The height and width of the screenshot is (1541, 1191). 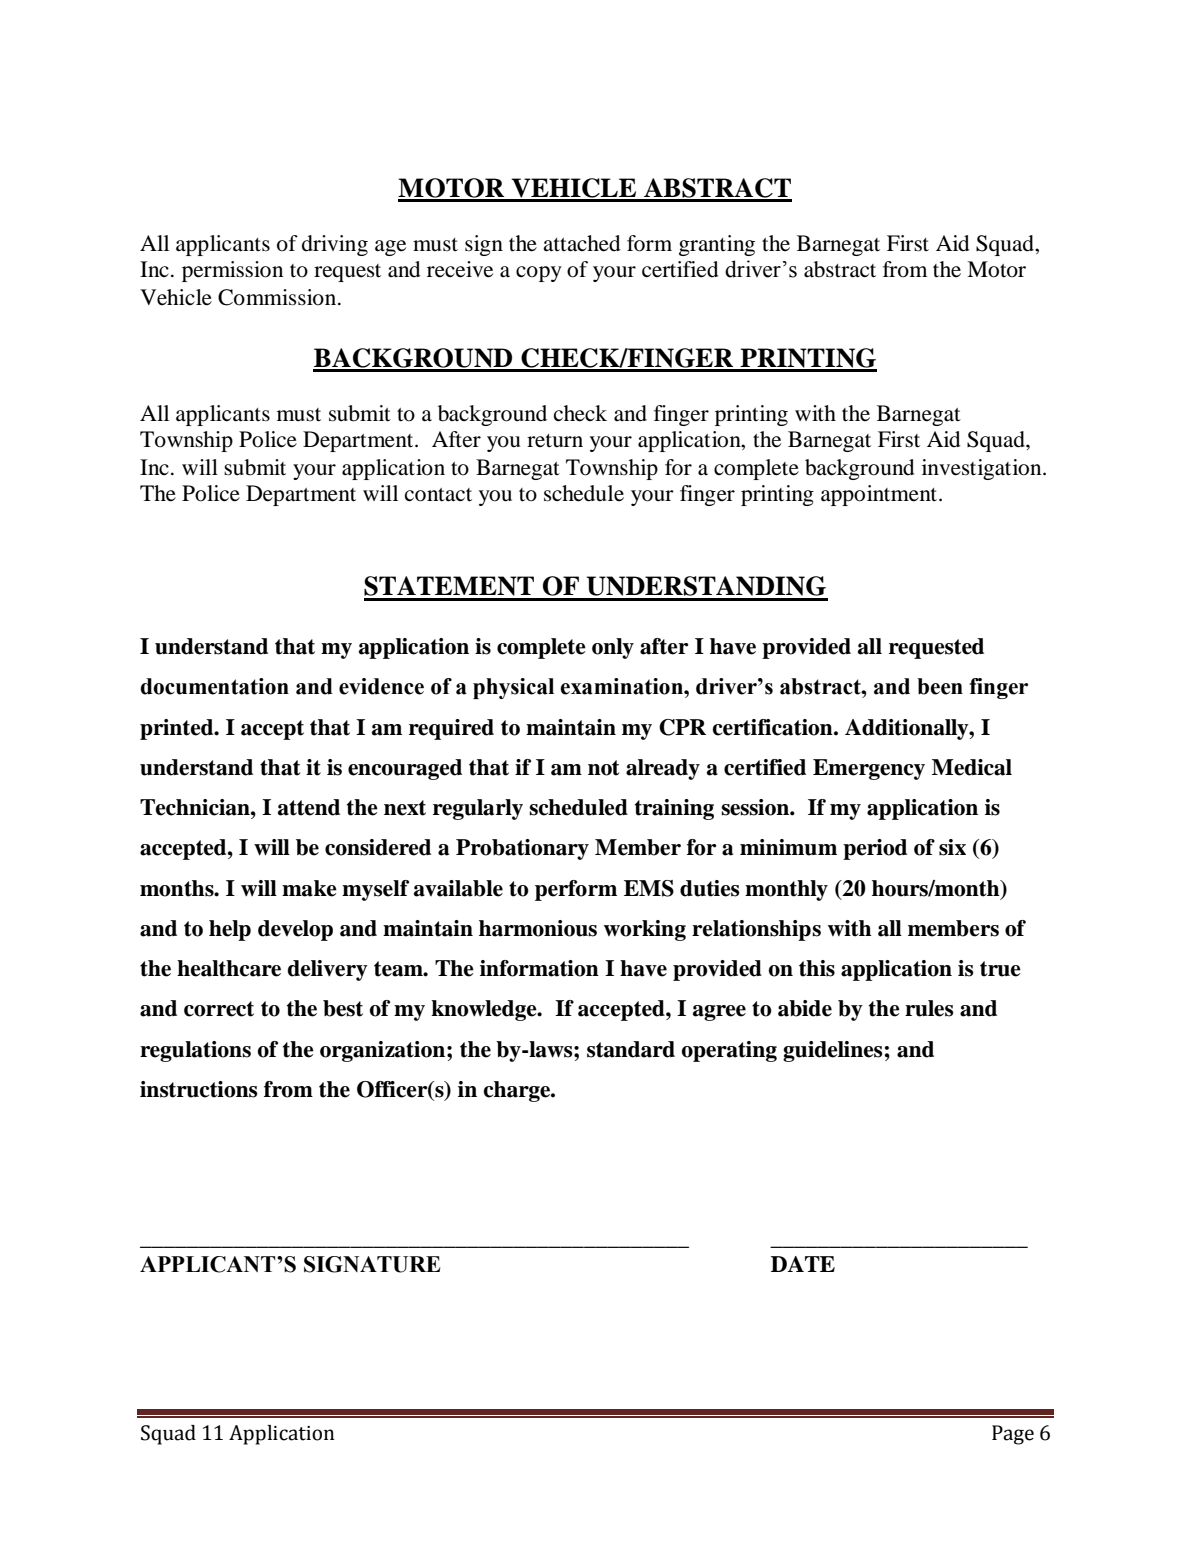 What do you see at coordinates (649, 888) in the screenshot?
I see `EMS` at bounding box center [649, 888].
